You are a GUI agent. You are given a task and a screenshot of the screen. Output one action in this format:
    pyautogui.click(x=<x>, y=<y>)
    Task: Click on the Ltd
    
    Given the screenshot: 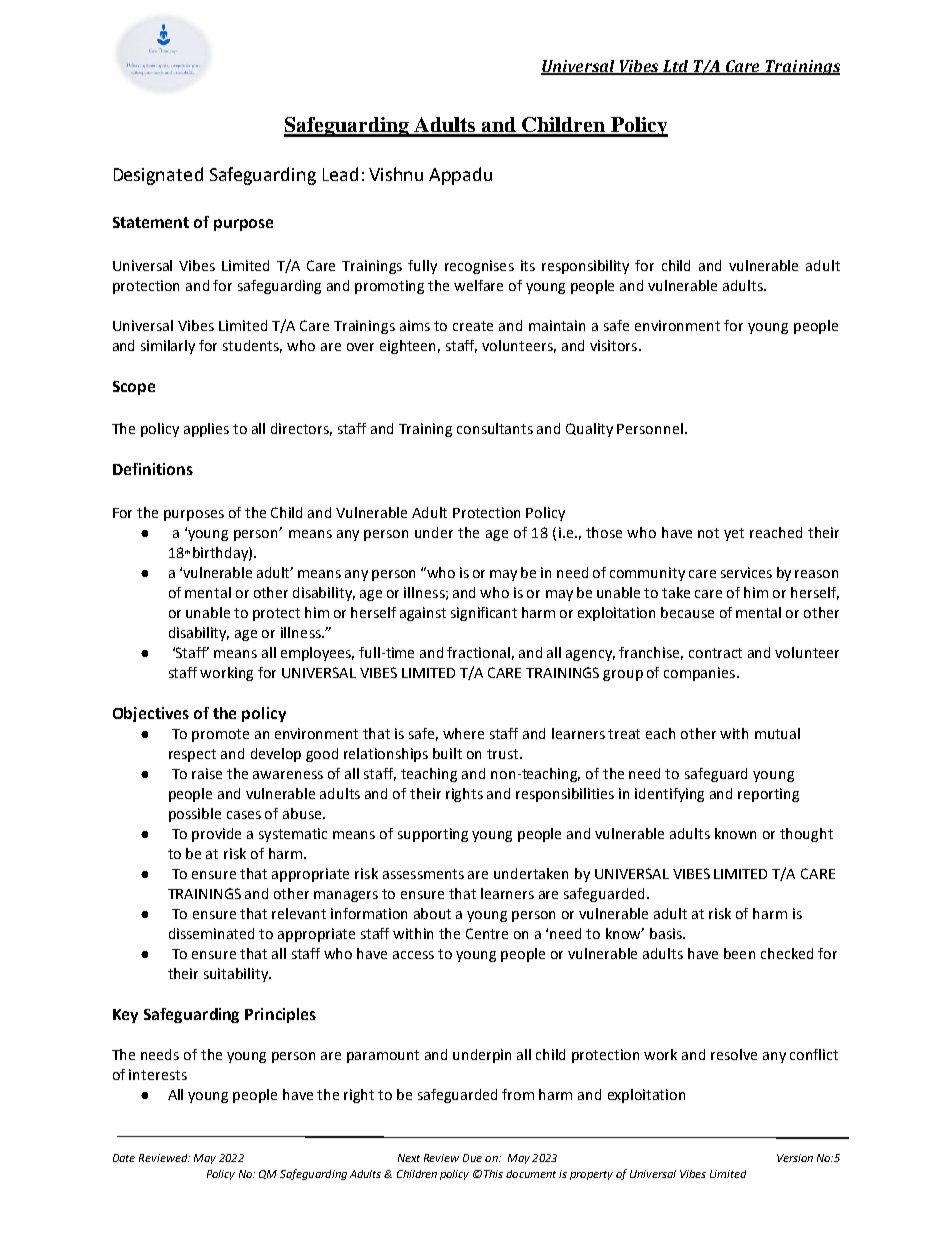 What is the action you would take?
    pyautogui.click(x=676, y=67)
